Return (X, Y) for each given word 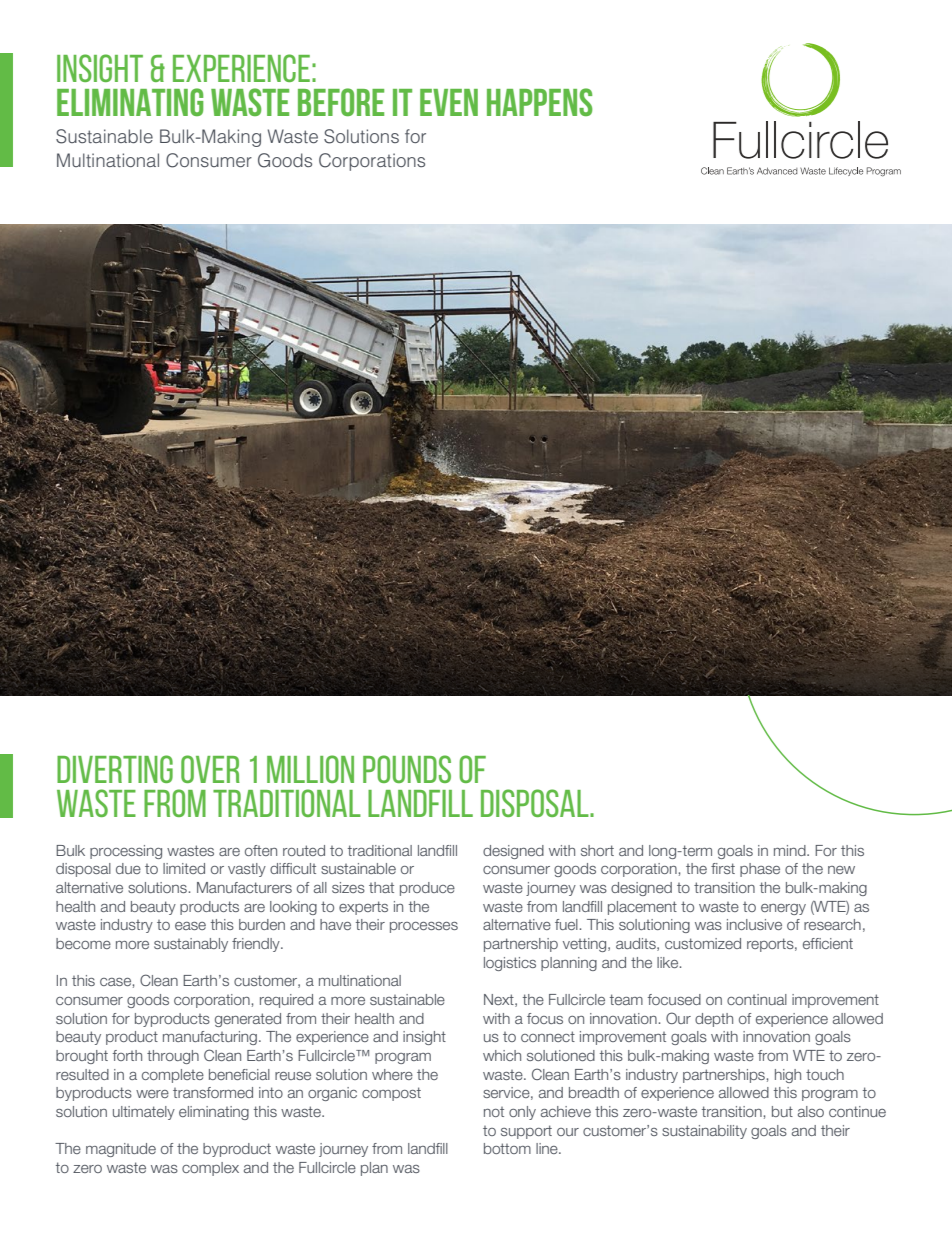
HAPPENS (540, 102)
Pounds (407, 769)
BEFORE (341, 102)
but (782, 1111)
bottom (507, 1148)
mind (791, 850)
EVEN (449, 102)
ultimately (144, 1113)
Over (210, 769)
